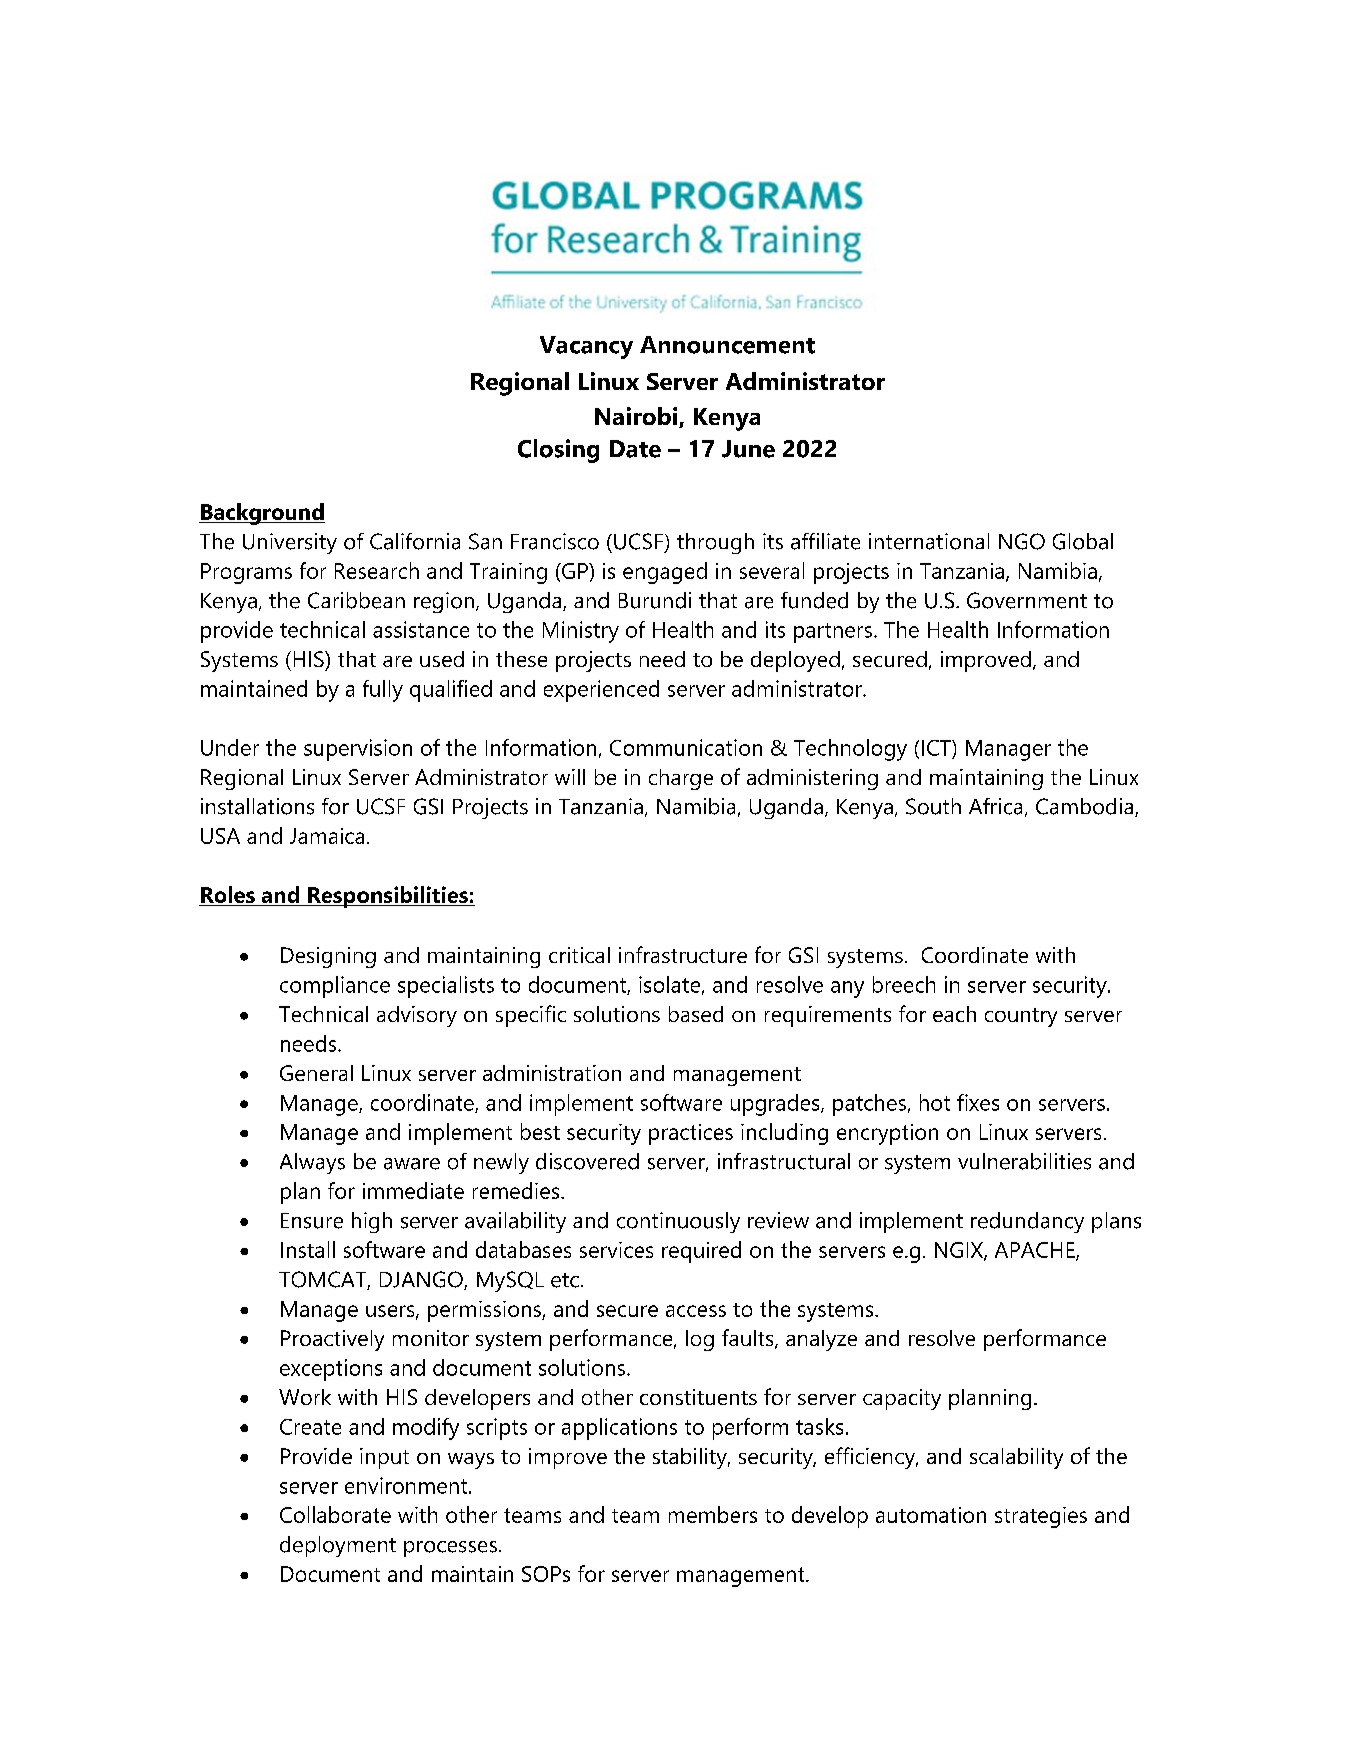 This screenshot has height=1754, width=1355. Describe the element at coordinates (1027, 1222) in the screenshot. I see `redundancy` at that location.
